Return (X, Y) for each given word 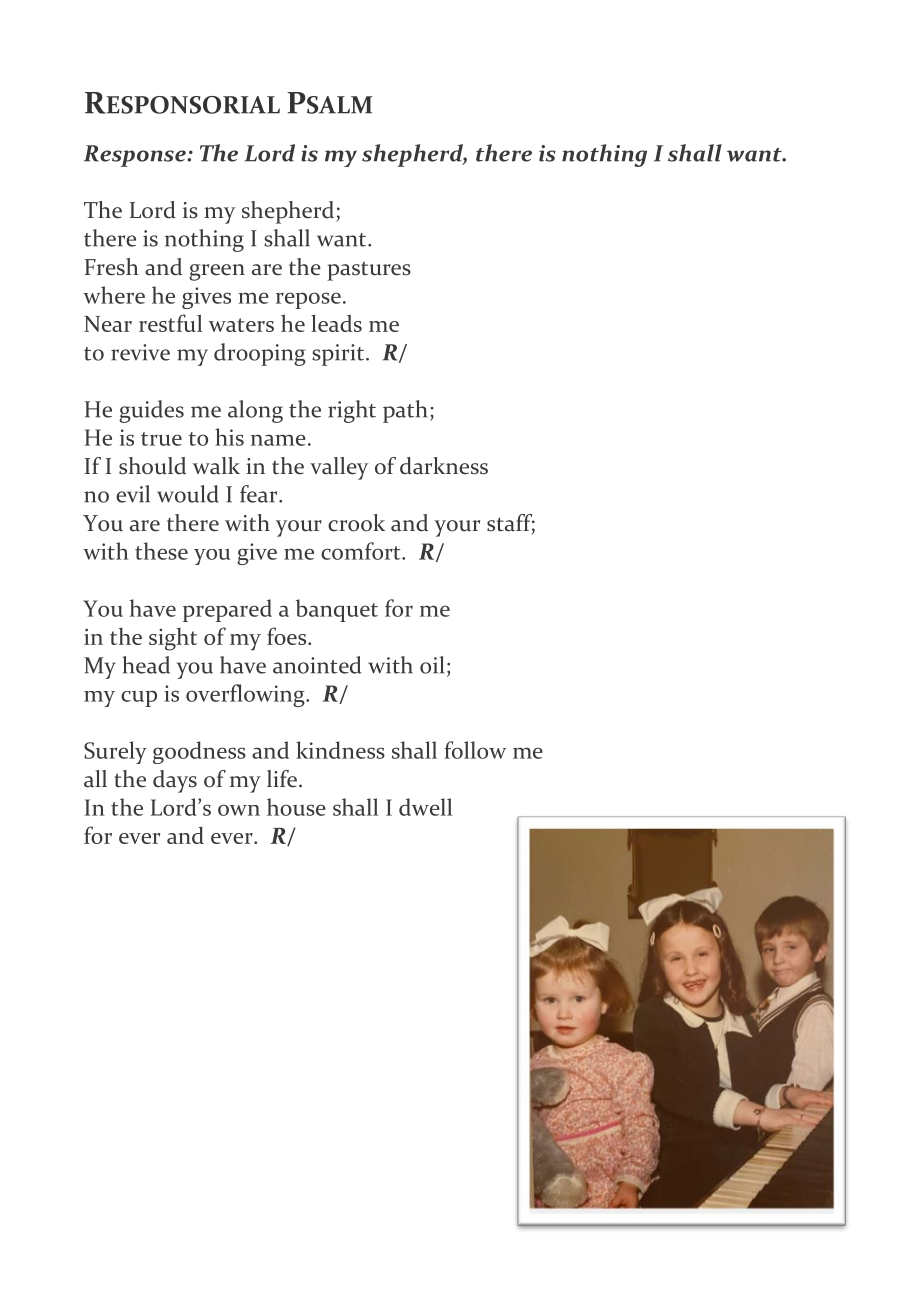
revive (140, 352)
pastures (369, 271)
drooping (260, 354)
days (175, 781)
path (405, 411)
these (161, 551)
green (217, 272)
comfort (362, 551)
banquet (337, 610)
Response (136, 156)
